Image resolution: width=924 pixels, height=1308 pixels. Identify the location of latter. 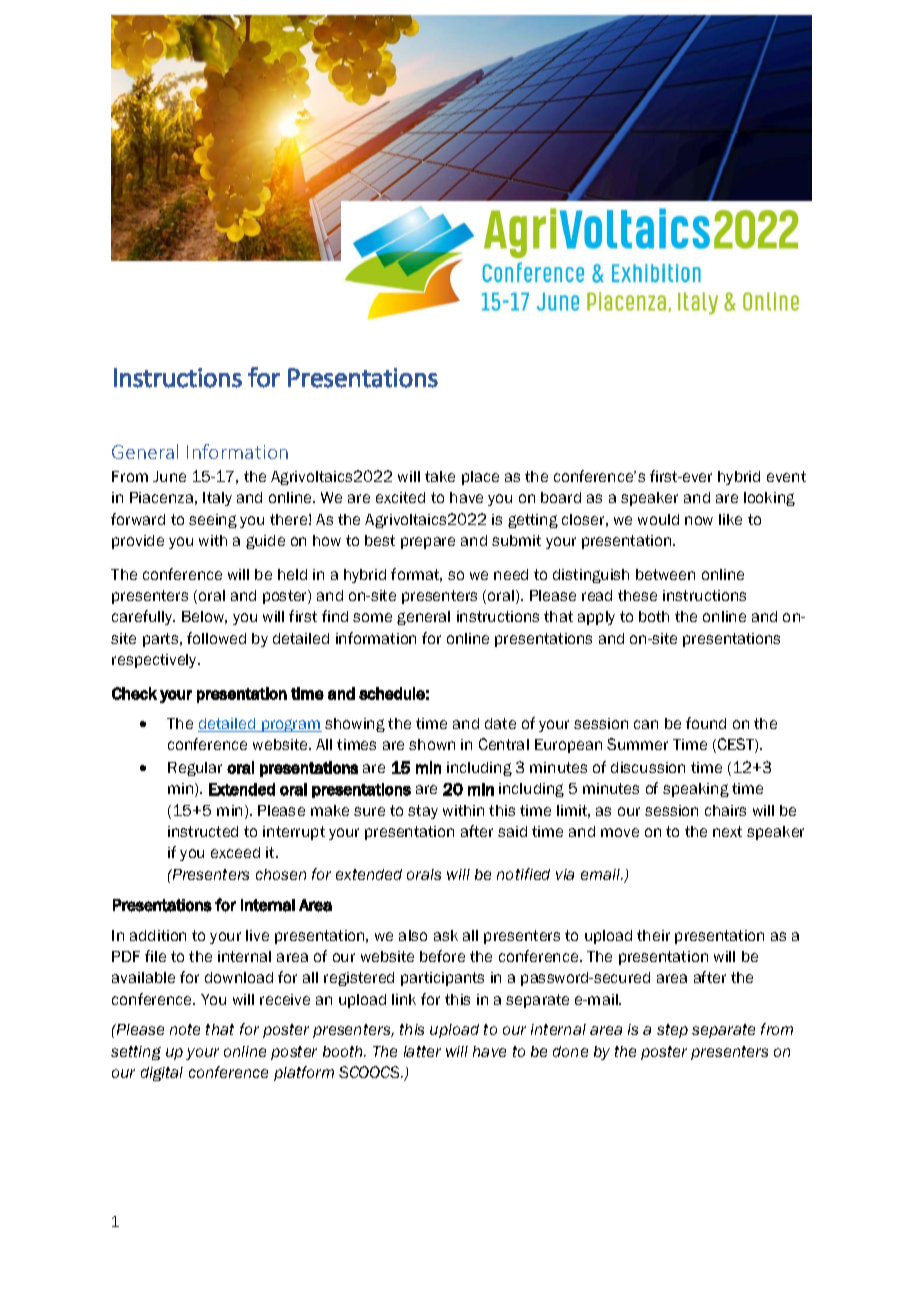
(422, 1051).
